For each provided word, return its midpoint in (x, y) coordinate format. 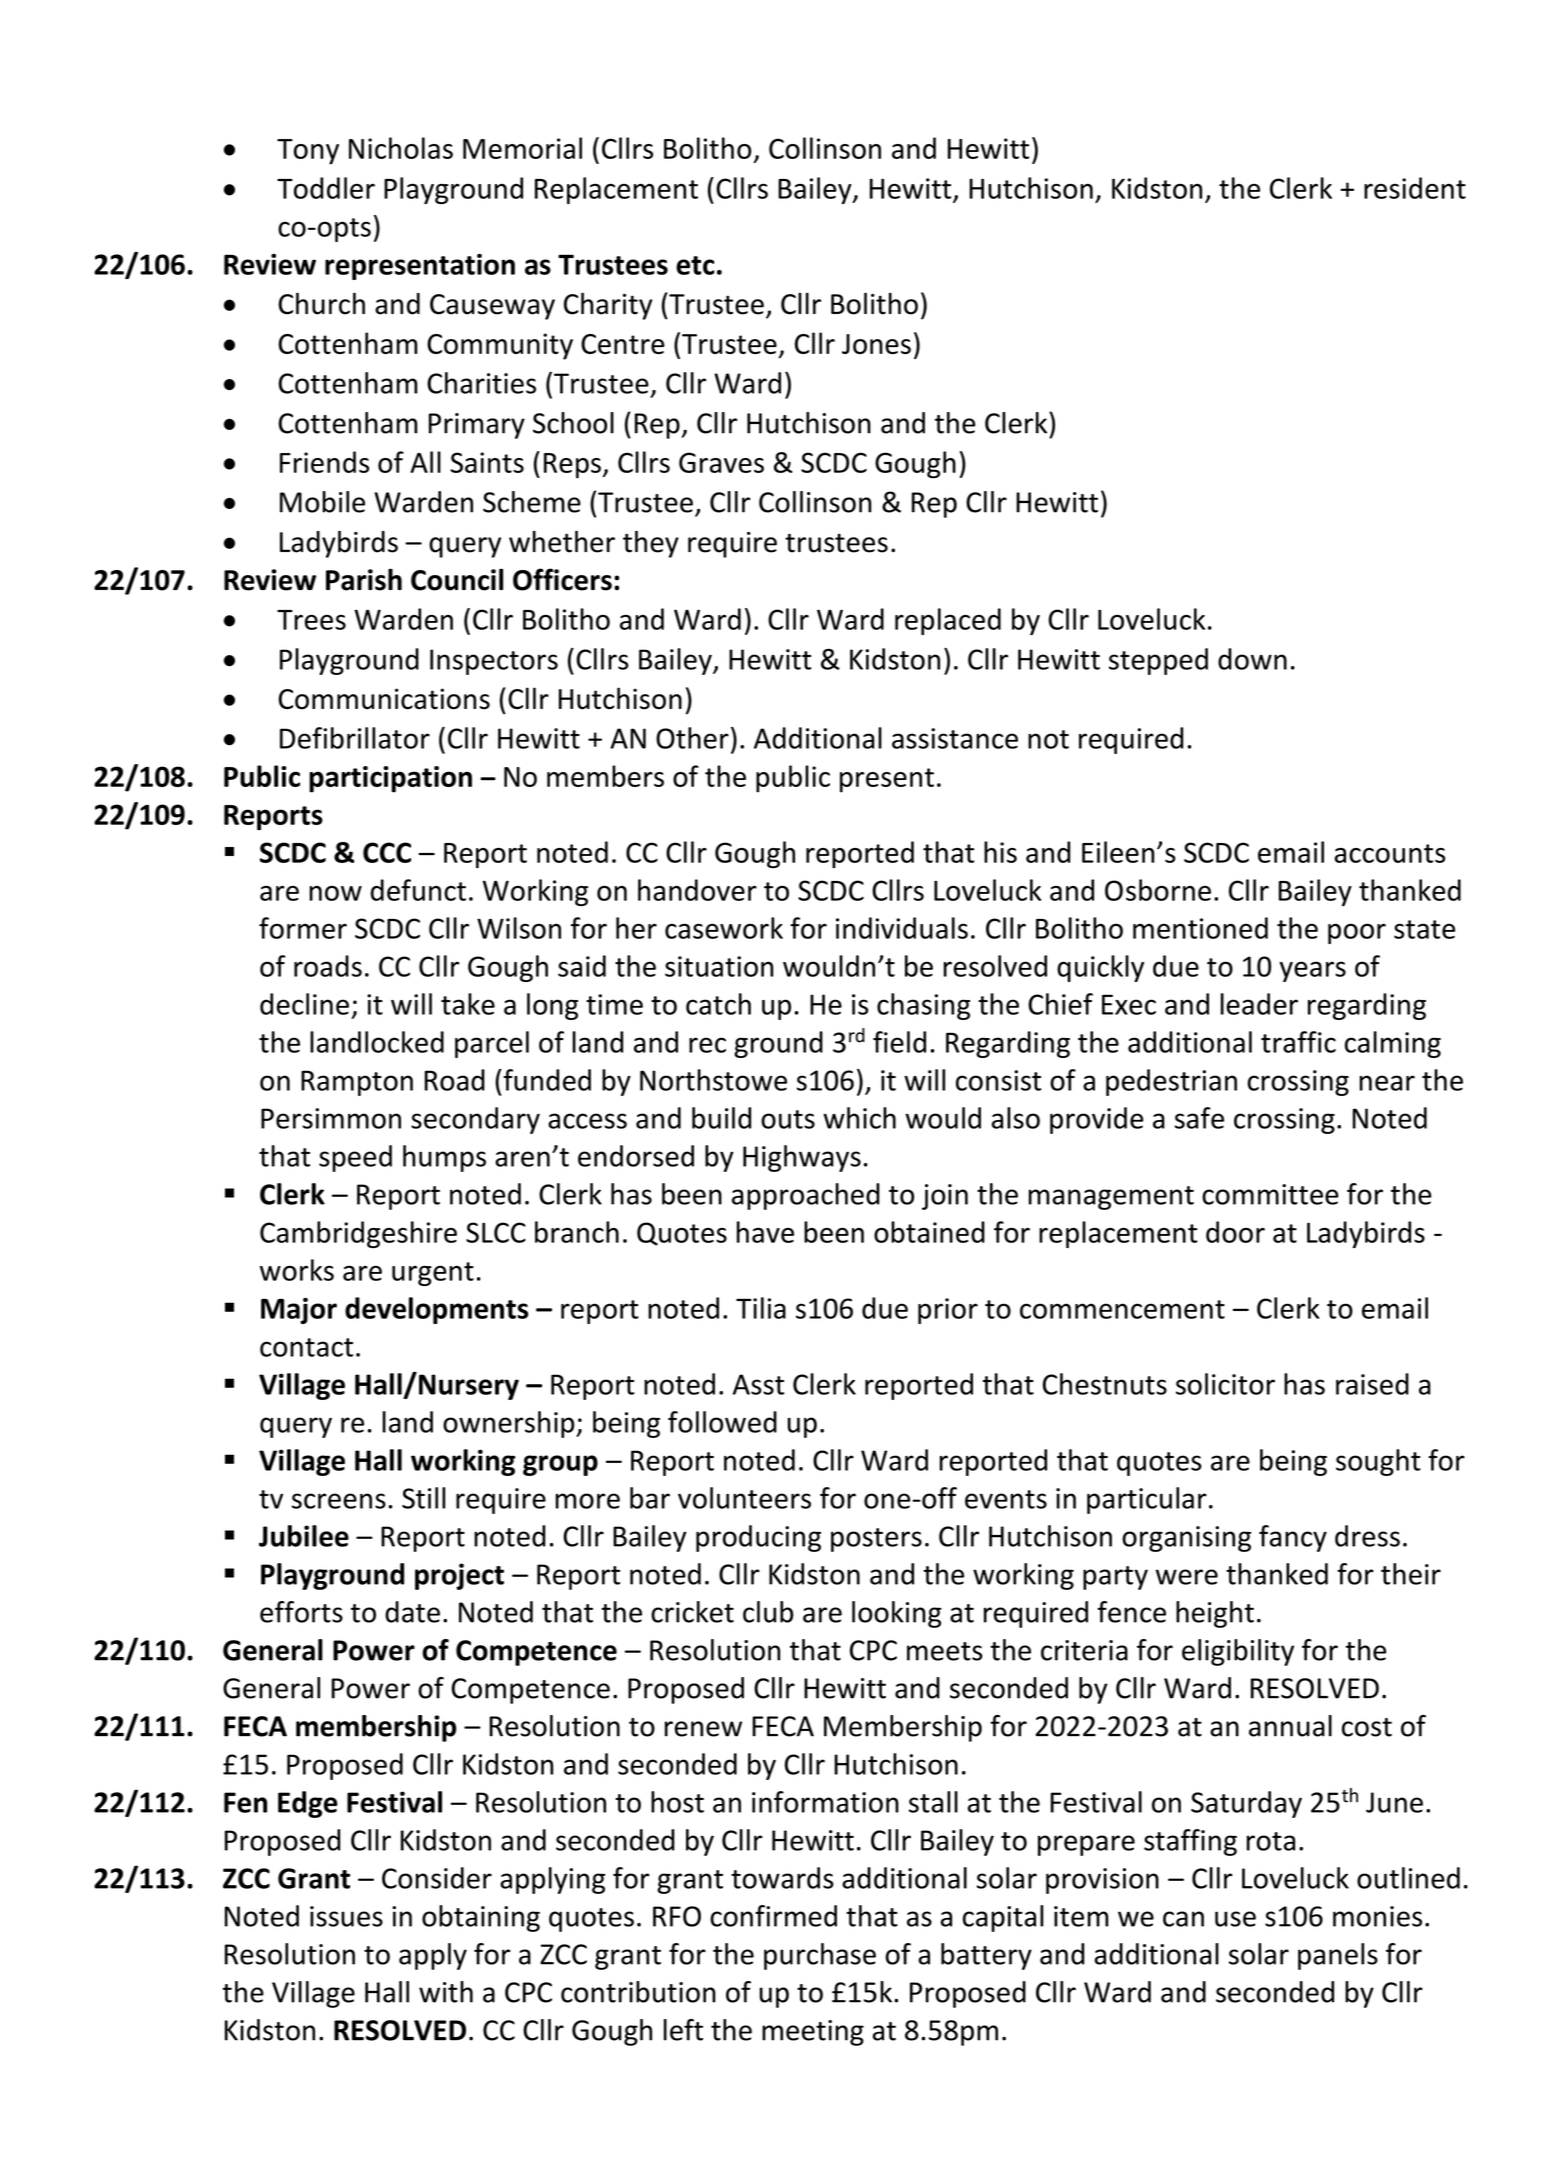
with (446, 1992)
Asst (758, 1384)
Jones (876, 344)
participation (390, 779)
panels (1338, 1956)
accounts (1389, 853)
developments (436, 1310)
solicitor (1225, 1384)
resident (1415, 188)
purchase (820, 1956)
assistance (955, 738)
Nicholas (401, 148)
